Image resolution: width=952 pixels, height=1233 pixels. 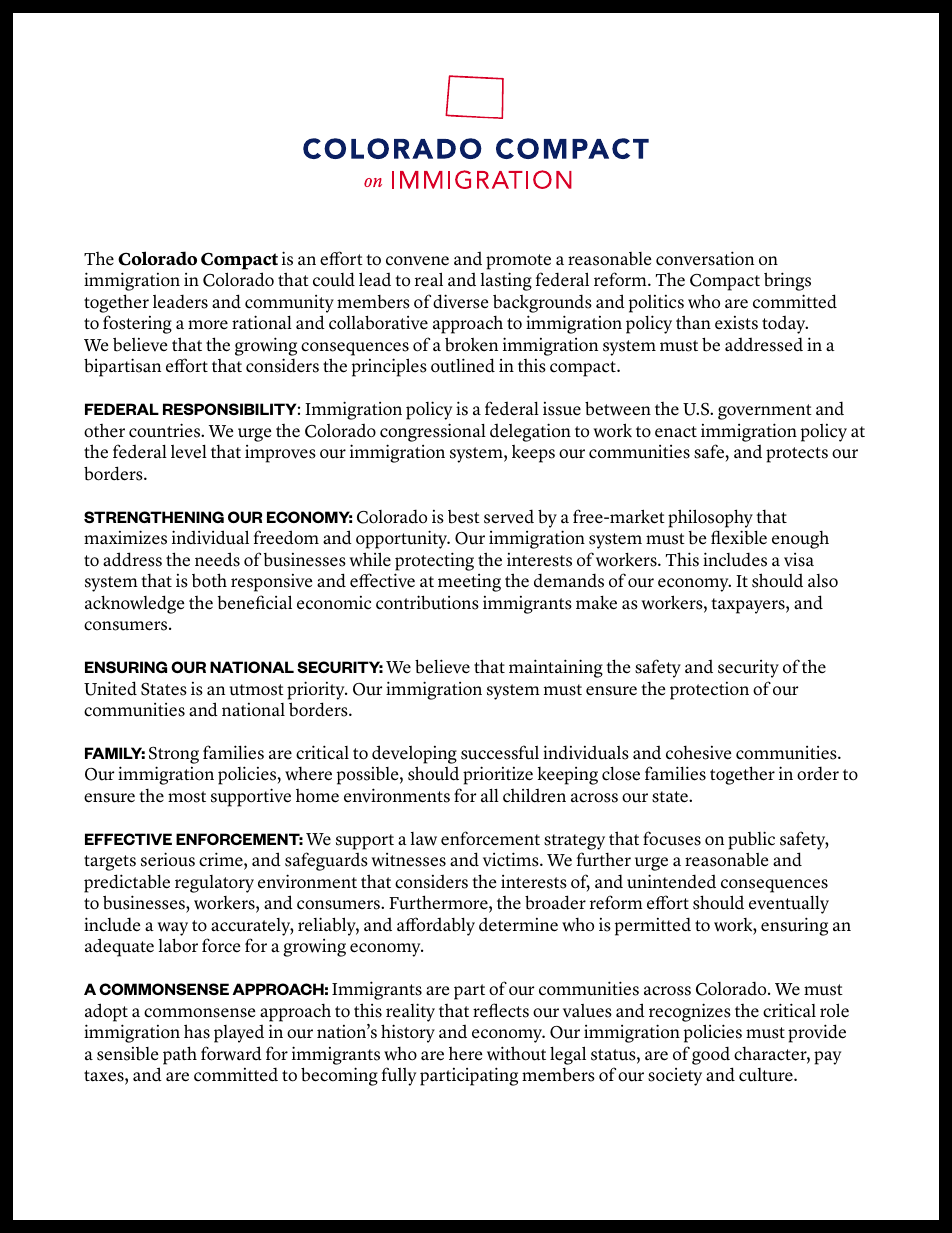 What do you see at coordinates (516, 1053) in the screenshot?
I see `without` at bounding box center [516, 1053].
